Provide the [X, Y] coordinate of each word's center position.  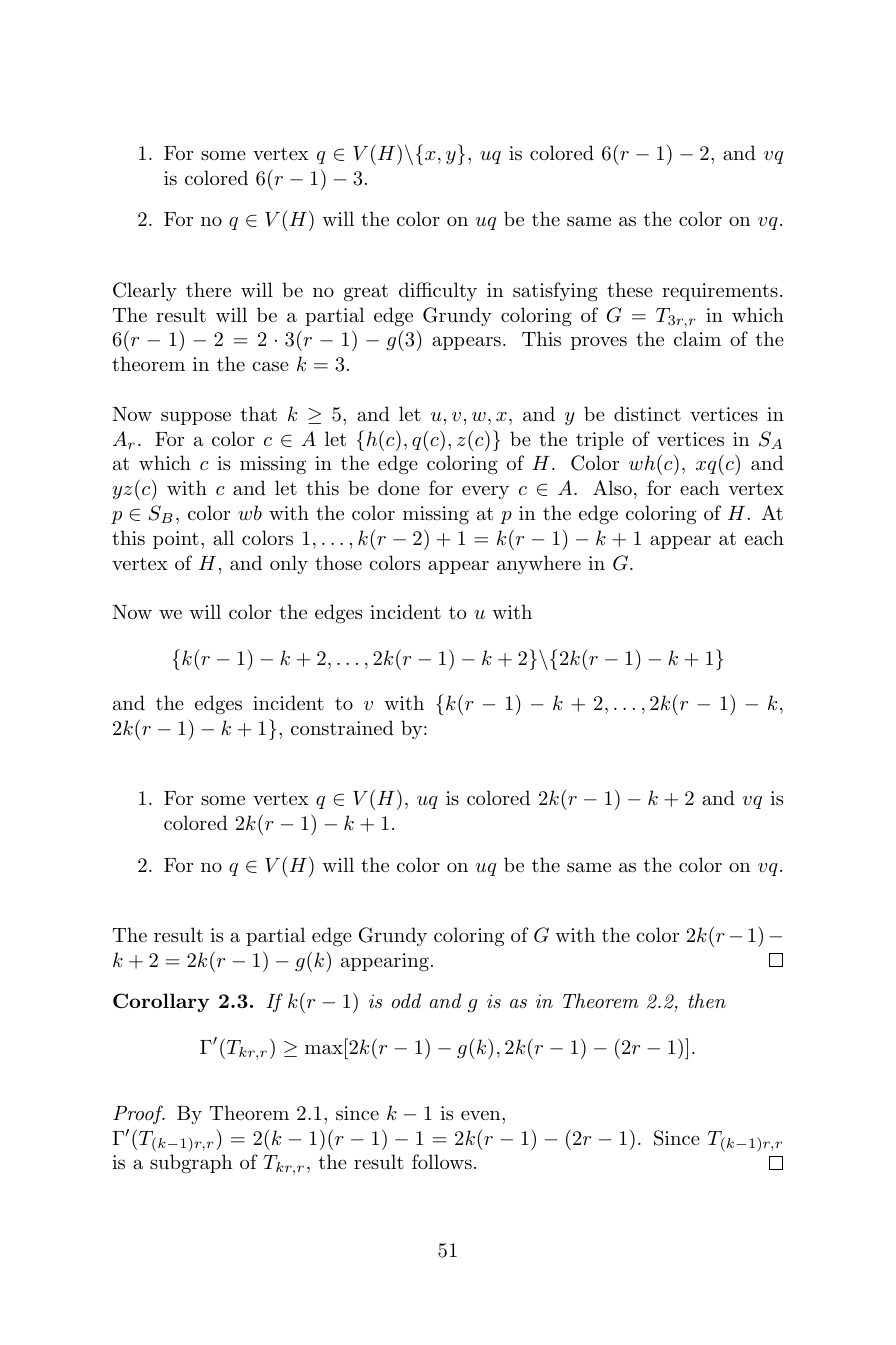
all [223, 538]
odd [406, 1000]
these [630, 290]
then [707, 1000]
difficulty [438, 291]
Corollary [161, 1002]
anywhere [539, 564]
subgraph [191, 1164]
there [208, 290]
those [338, 563]
